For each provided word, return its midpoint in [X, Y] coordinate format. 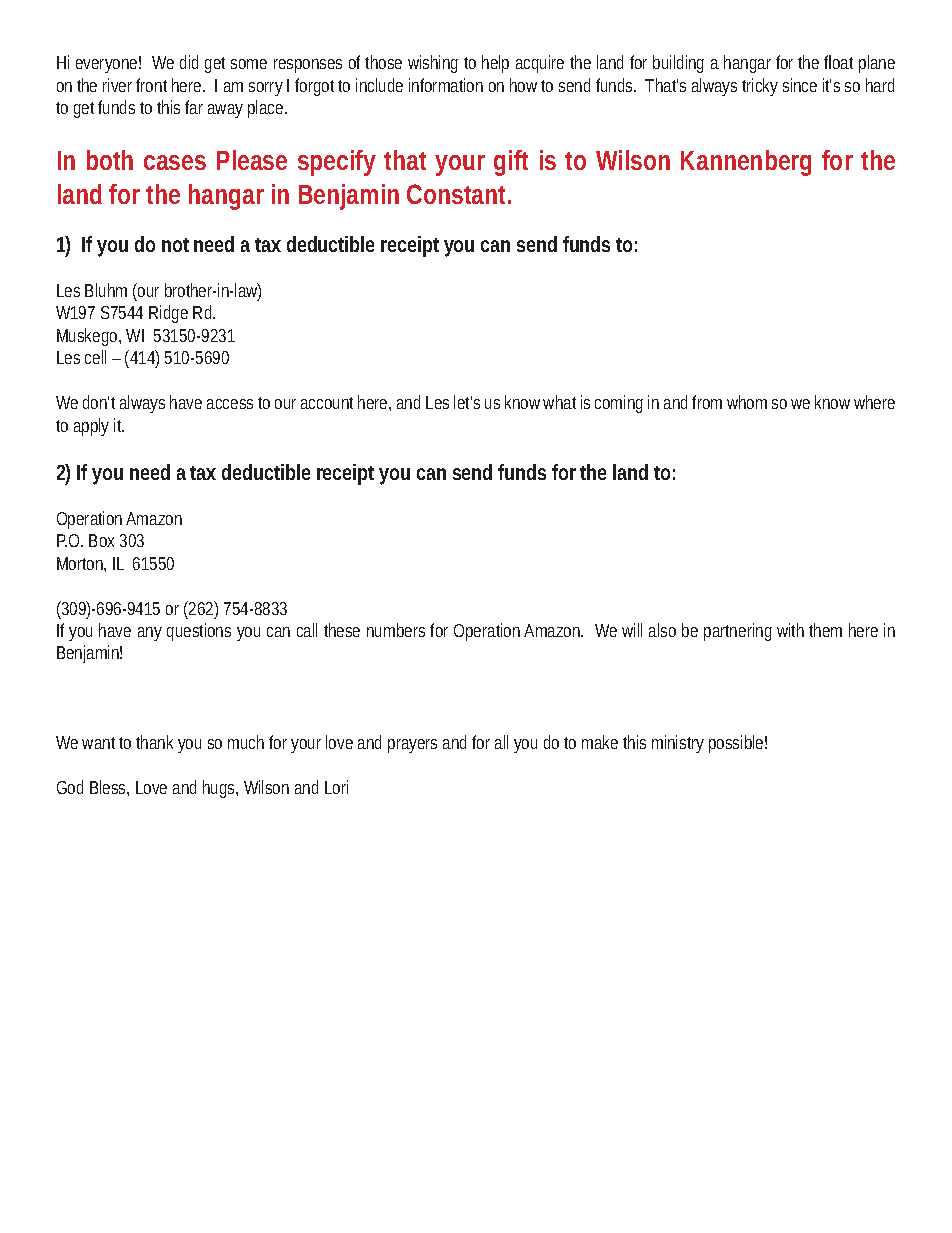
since [800, 85]
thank [154, 742]
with [790, 630]
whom [747, 402]
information [446, 85]
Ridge [168, 314]
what [559, 402]
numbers [396, 630]
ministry [678, 744]
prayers [412, 746]
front [151, 85]
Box [101, 540]
